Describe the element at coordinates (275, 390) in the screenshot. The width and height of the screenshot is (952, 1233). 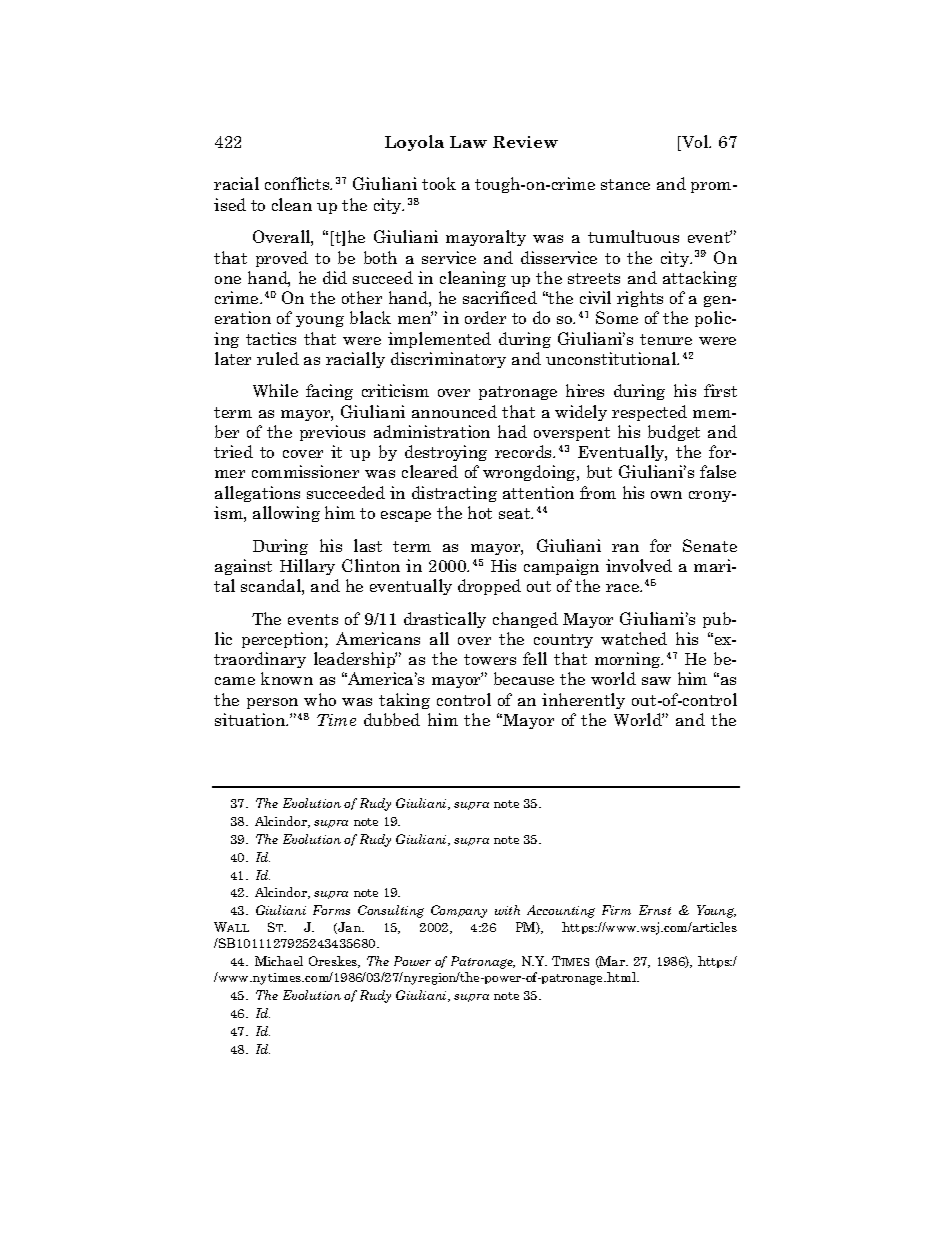
I see `While` at that location.
